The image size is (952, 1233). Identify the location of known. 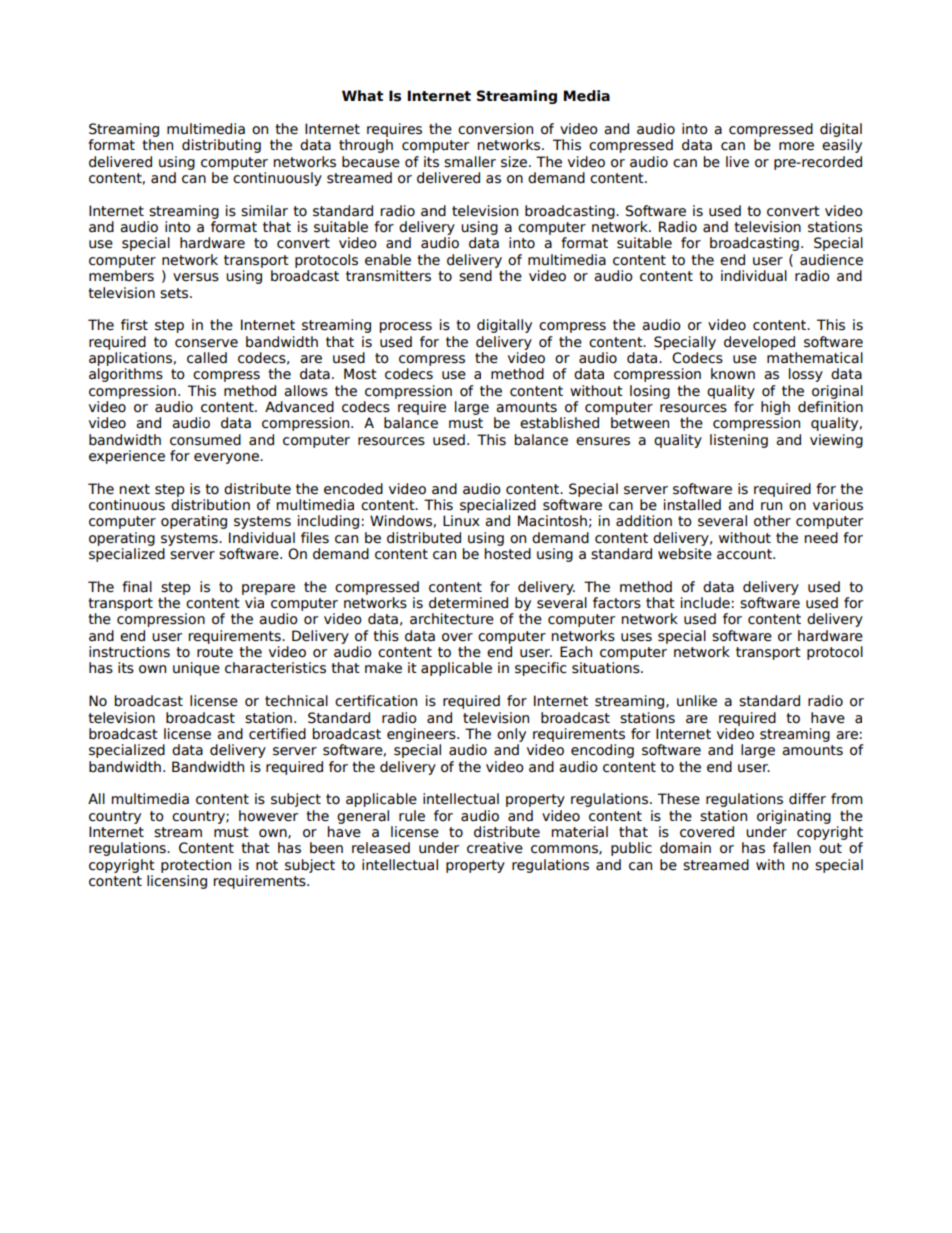
(733, 374).
